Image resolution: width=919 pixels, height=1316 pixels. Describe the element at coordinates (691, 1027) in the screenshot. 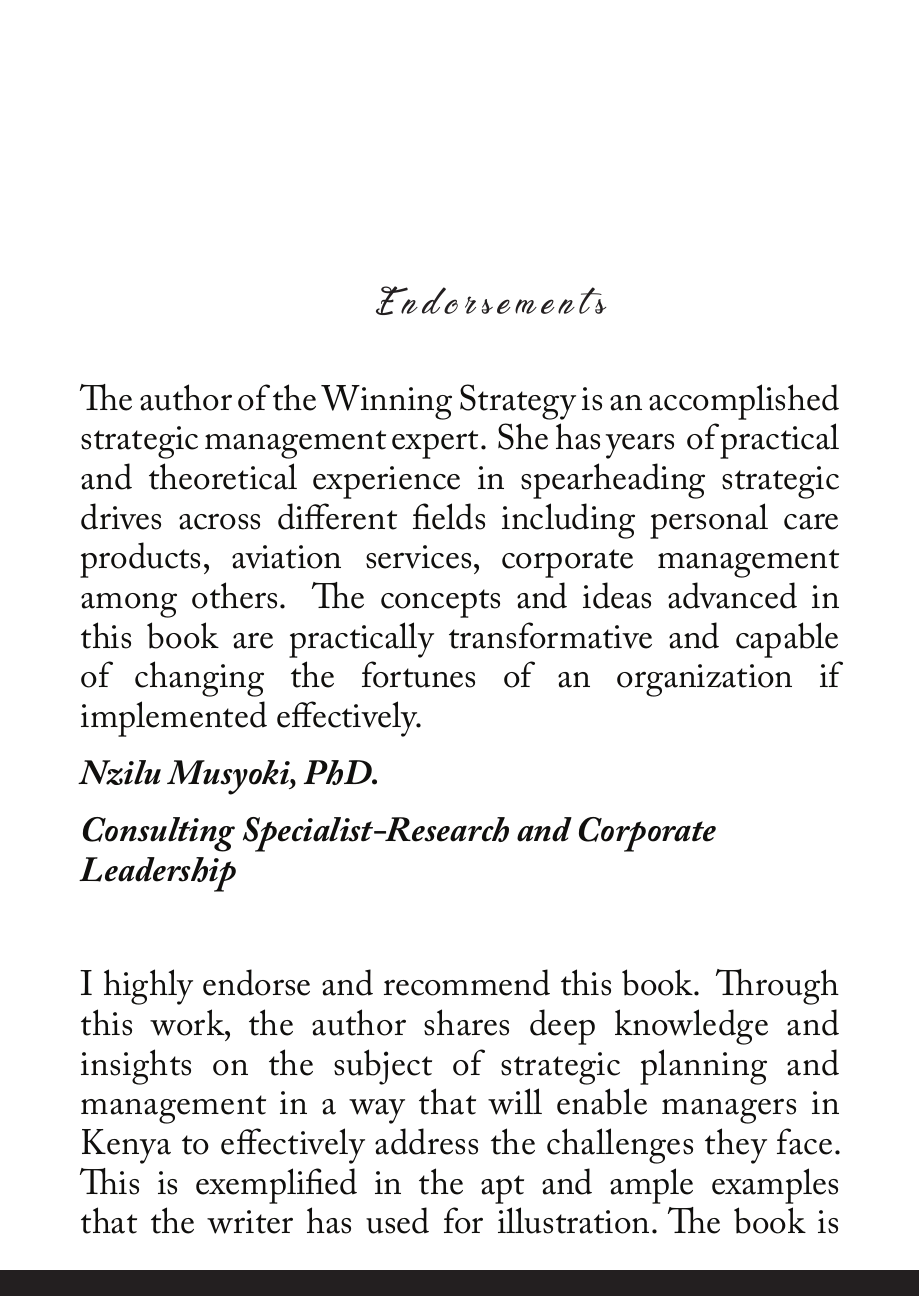

I see `knowledge` at that location.
